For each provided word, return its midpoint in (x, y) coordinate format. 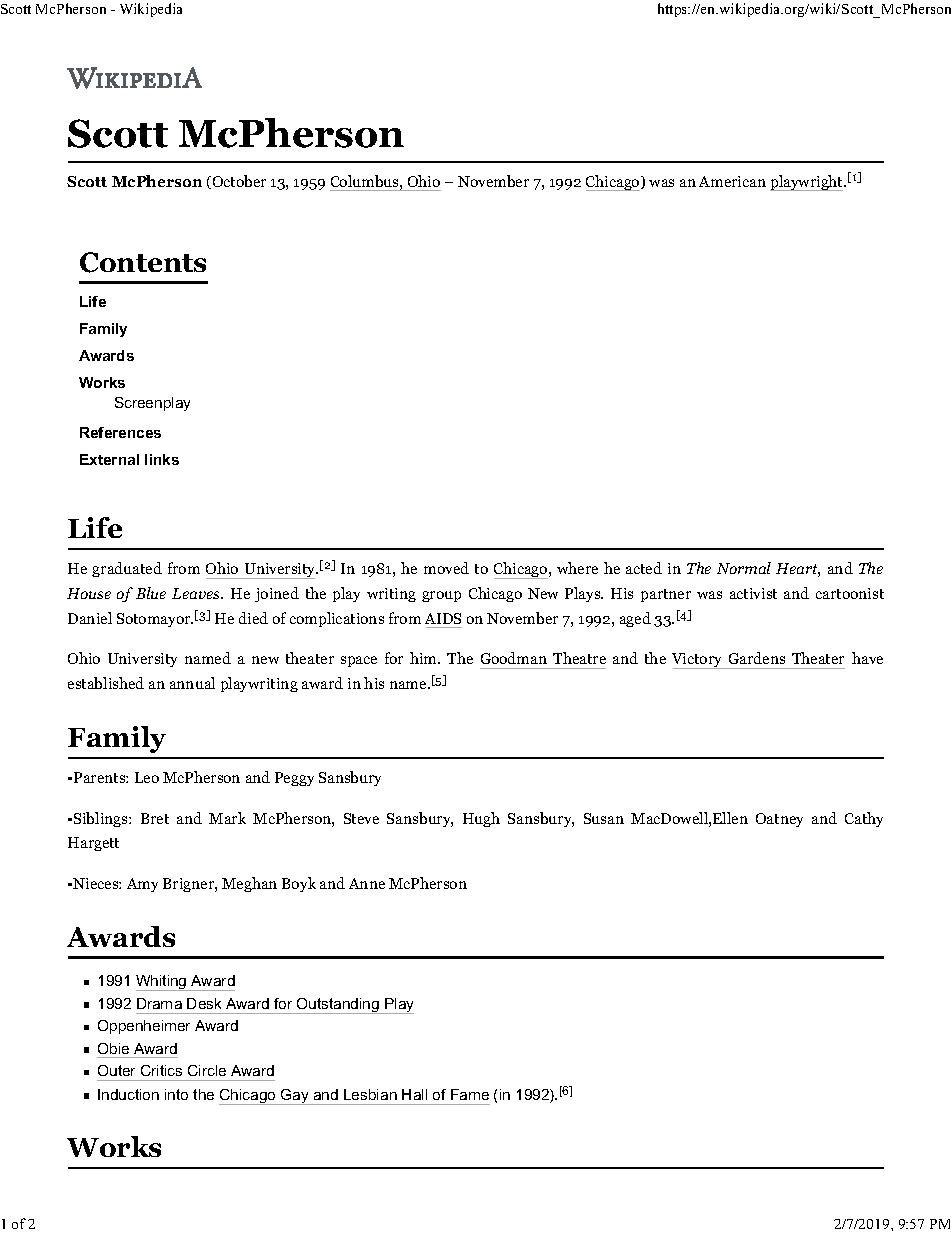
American (732, 181)
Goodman (514, 658)
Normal (744, 568)
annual (192, 683)
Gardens (757, 658)
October (238, 182)
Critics (161, 1070)
